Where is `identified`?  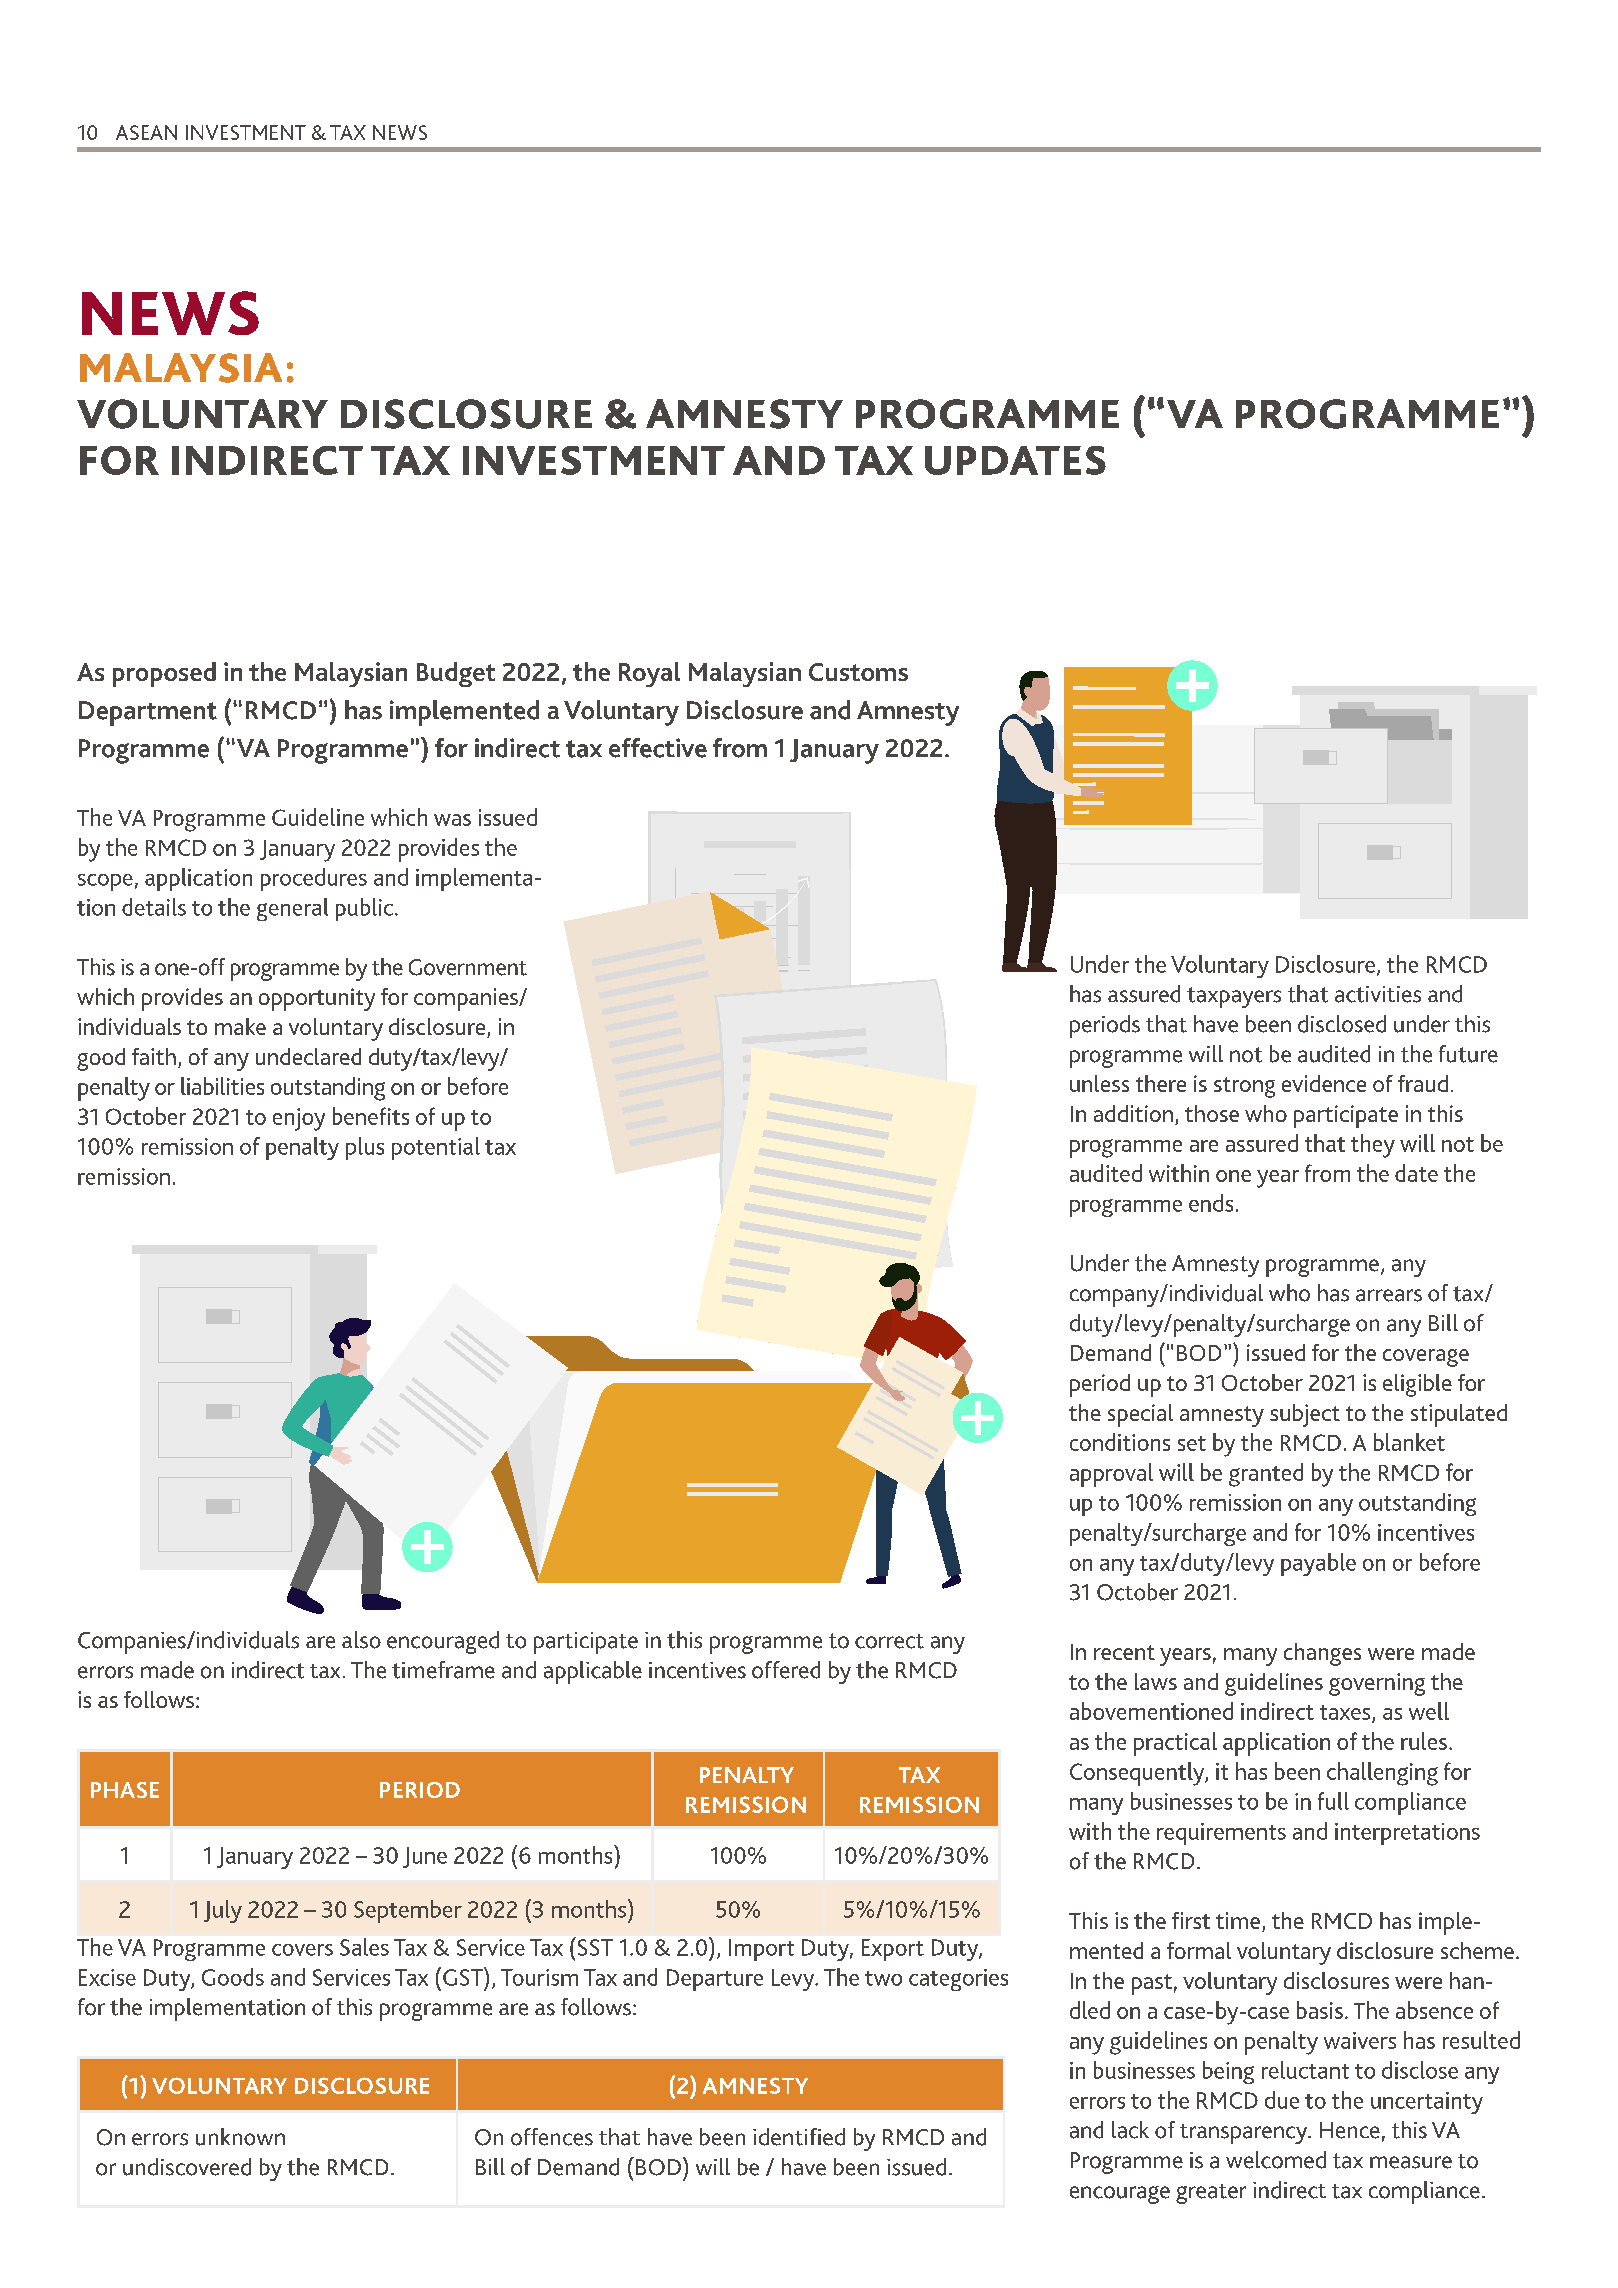
identified is located at coordinates (799, 2137).
